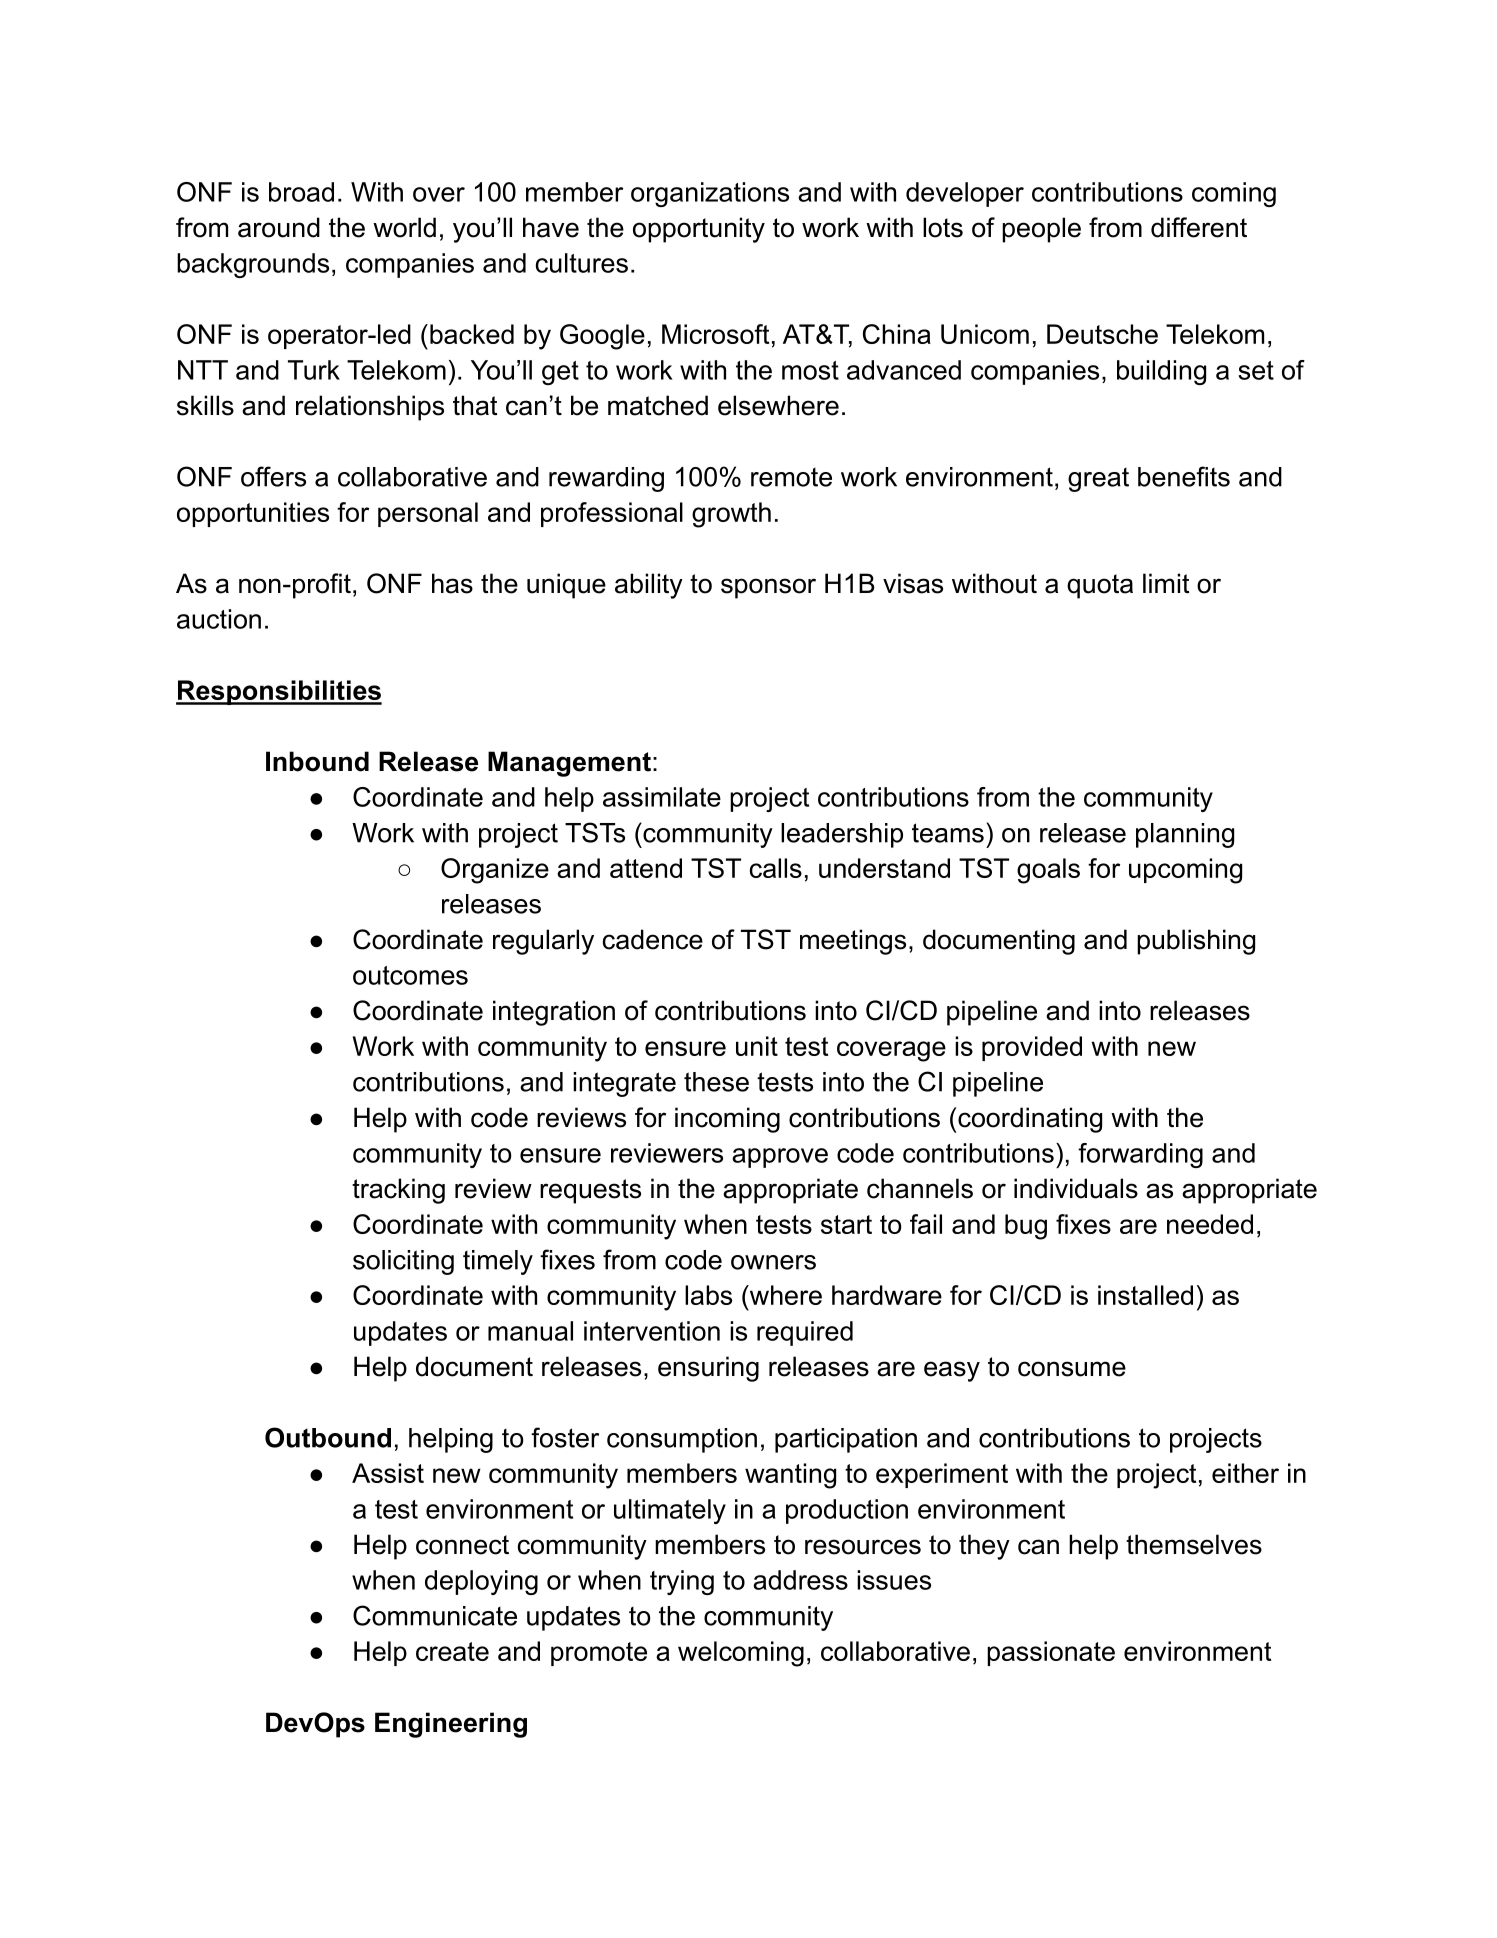 Image resolution: width=1497 pixels, height=1938 pixels. Describe the element at coordinates (279, 227) in the page. I see `around` at that location.
